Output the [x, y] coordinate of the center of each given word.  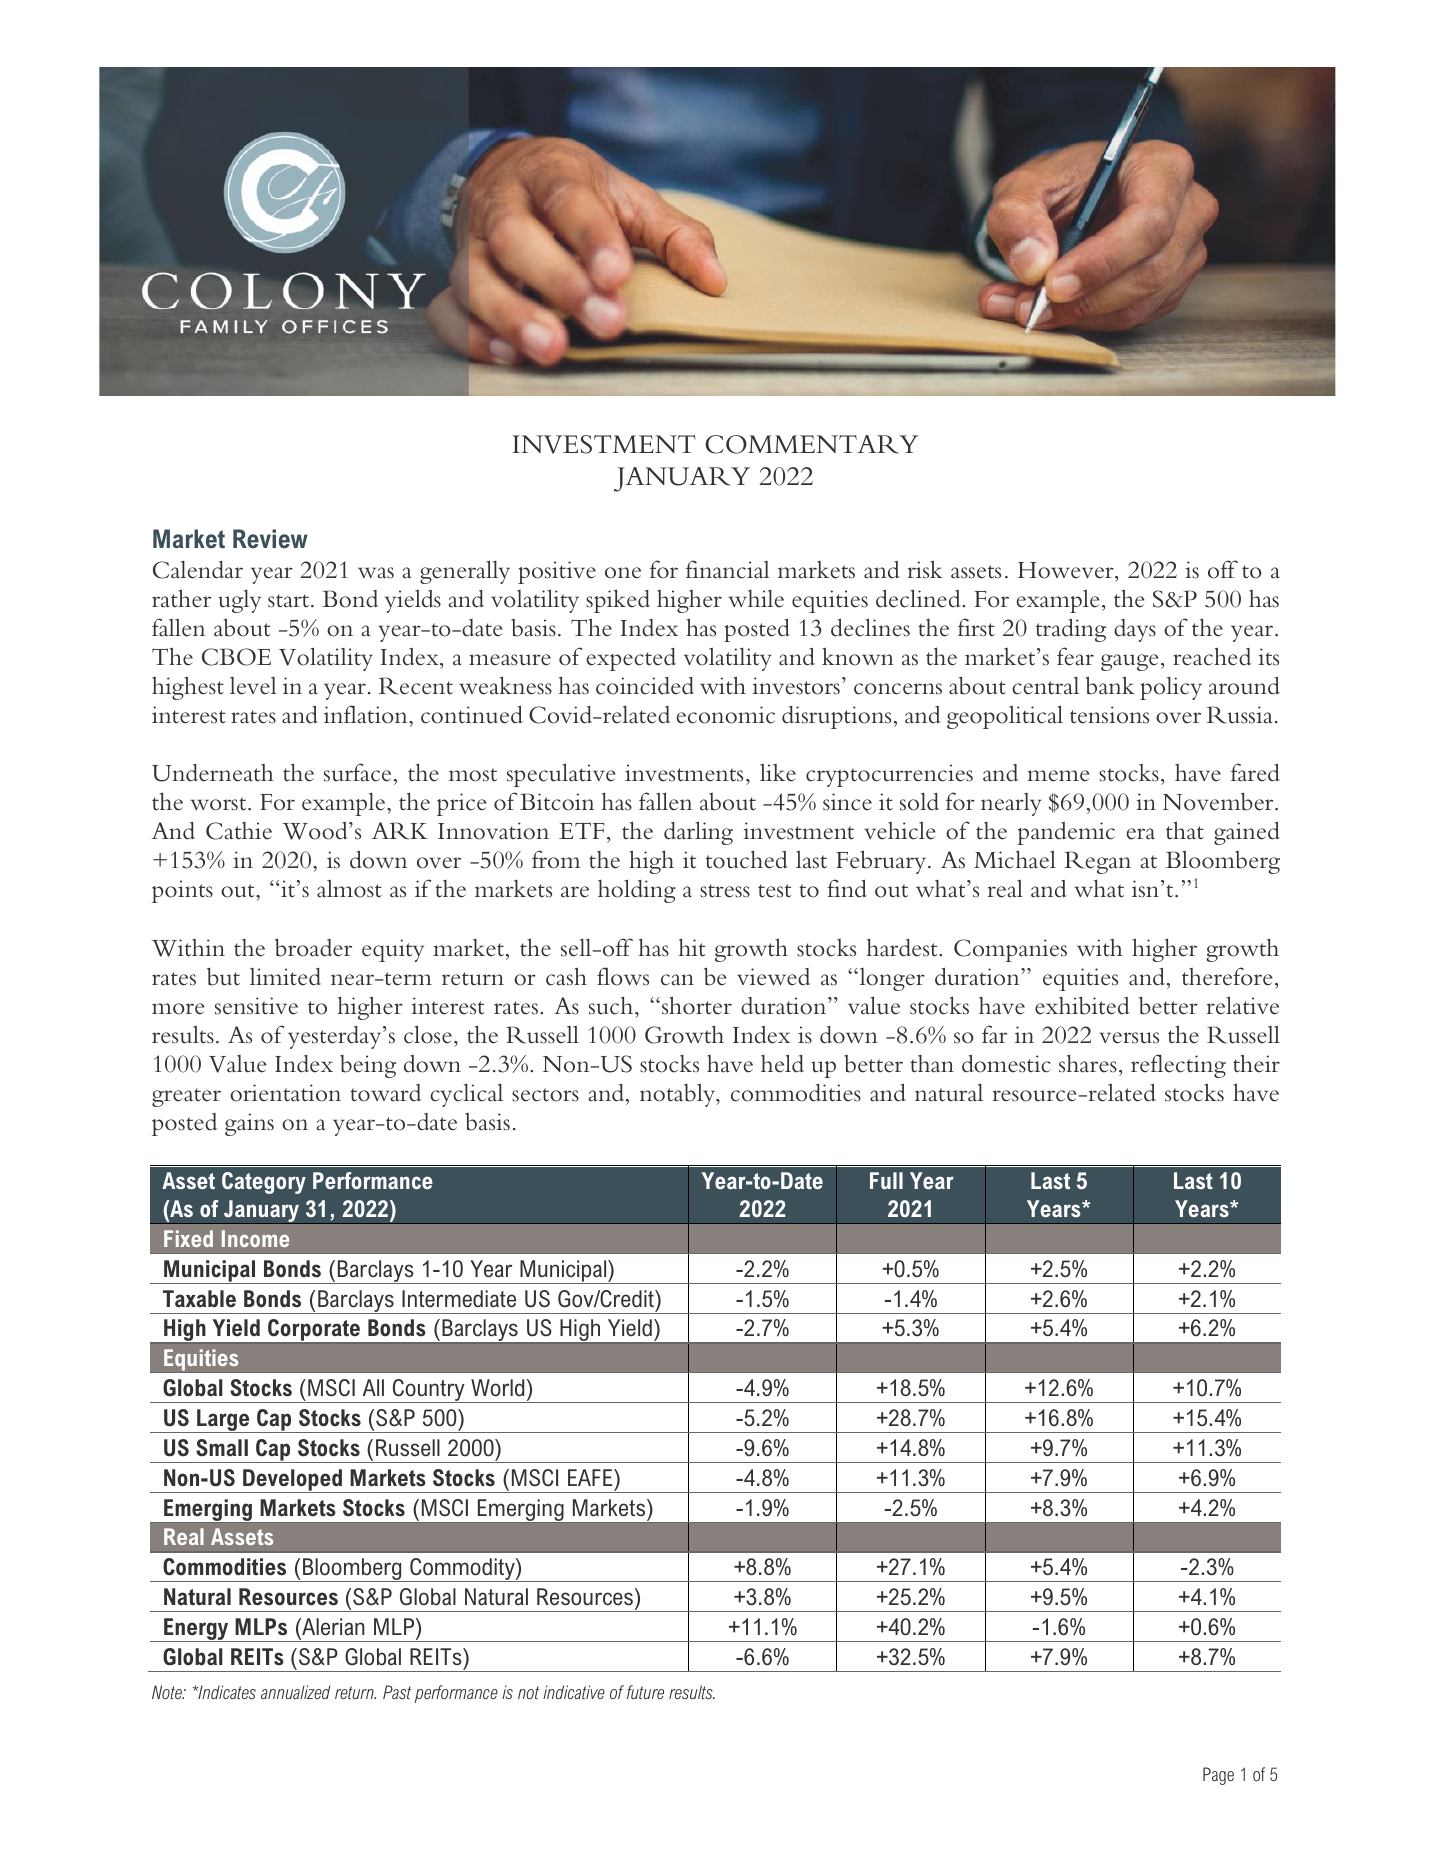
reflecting [1178, 1066]
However [1067, 570]
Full [886, 1180]
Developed [292, 1481]
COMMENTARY [812, 444]
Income [255, 1238]
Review [270, 539]
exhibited [1082, 1005]
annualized [295, 1692]
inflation [367, 714]
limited [285, 977]
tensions [1109, 715]
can [677, 980]
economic [726, 715]
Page [1218, 1776]
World [497, 1388]
